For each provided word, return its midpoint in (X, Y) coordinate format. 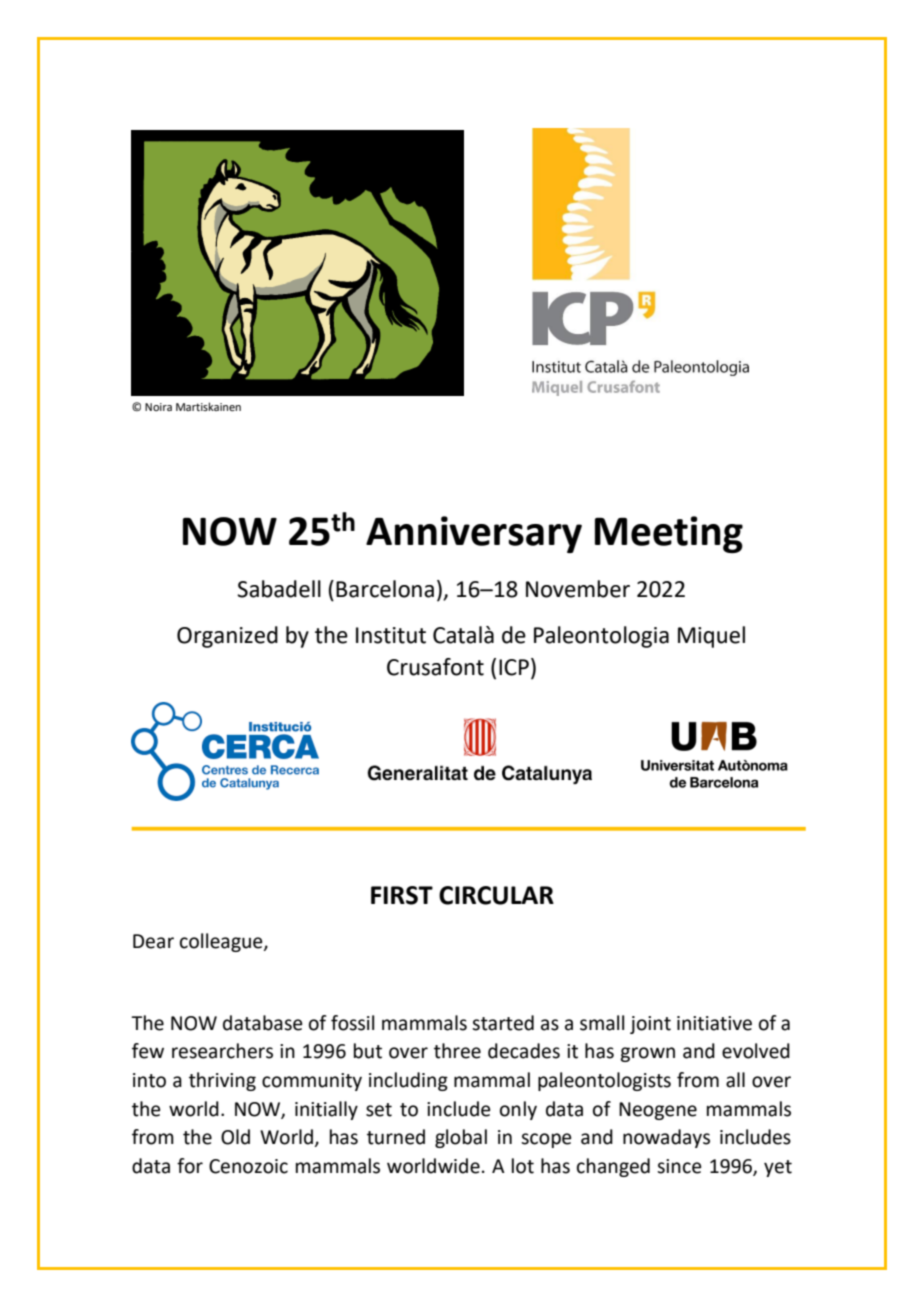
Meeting (669, 534)
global (461, 1138)
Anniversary (474, 534)
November (578, 589)
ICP (514, 667)
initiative (714, 1023)
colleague (222, 942)
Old (235, 1137)
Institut (391, 635)
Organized (227, 637)
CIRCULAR (496, 895)
